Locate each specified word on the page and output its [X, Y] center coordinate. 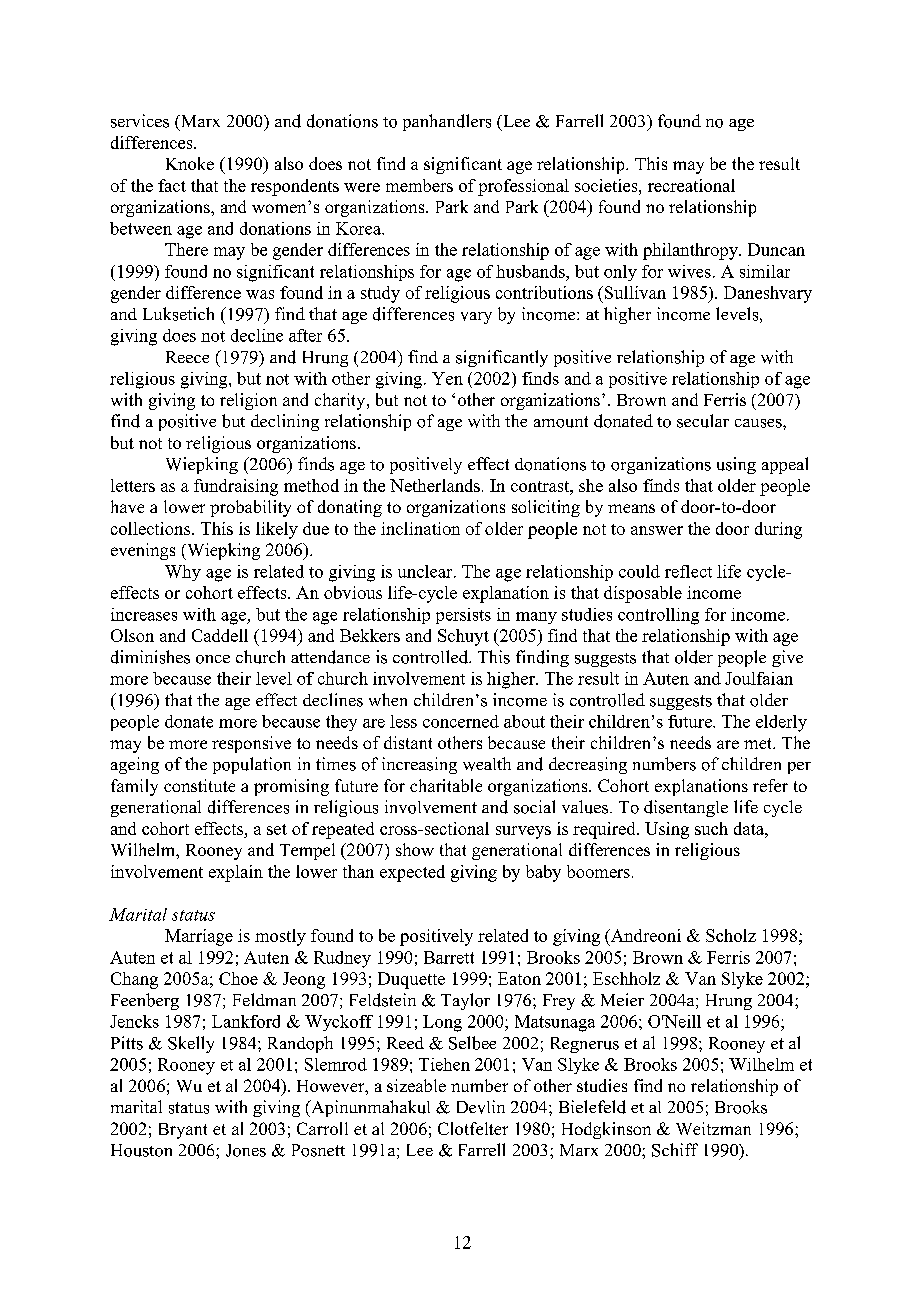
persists [463, 616]
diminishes [150, 657]
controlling [658, 616]
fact [172, 185]
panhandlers [447, 122]
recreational [691, 185]
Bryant [183, 1131]
